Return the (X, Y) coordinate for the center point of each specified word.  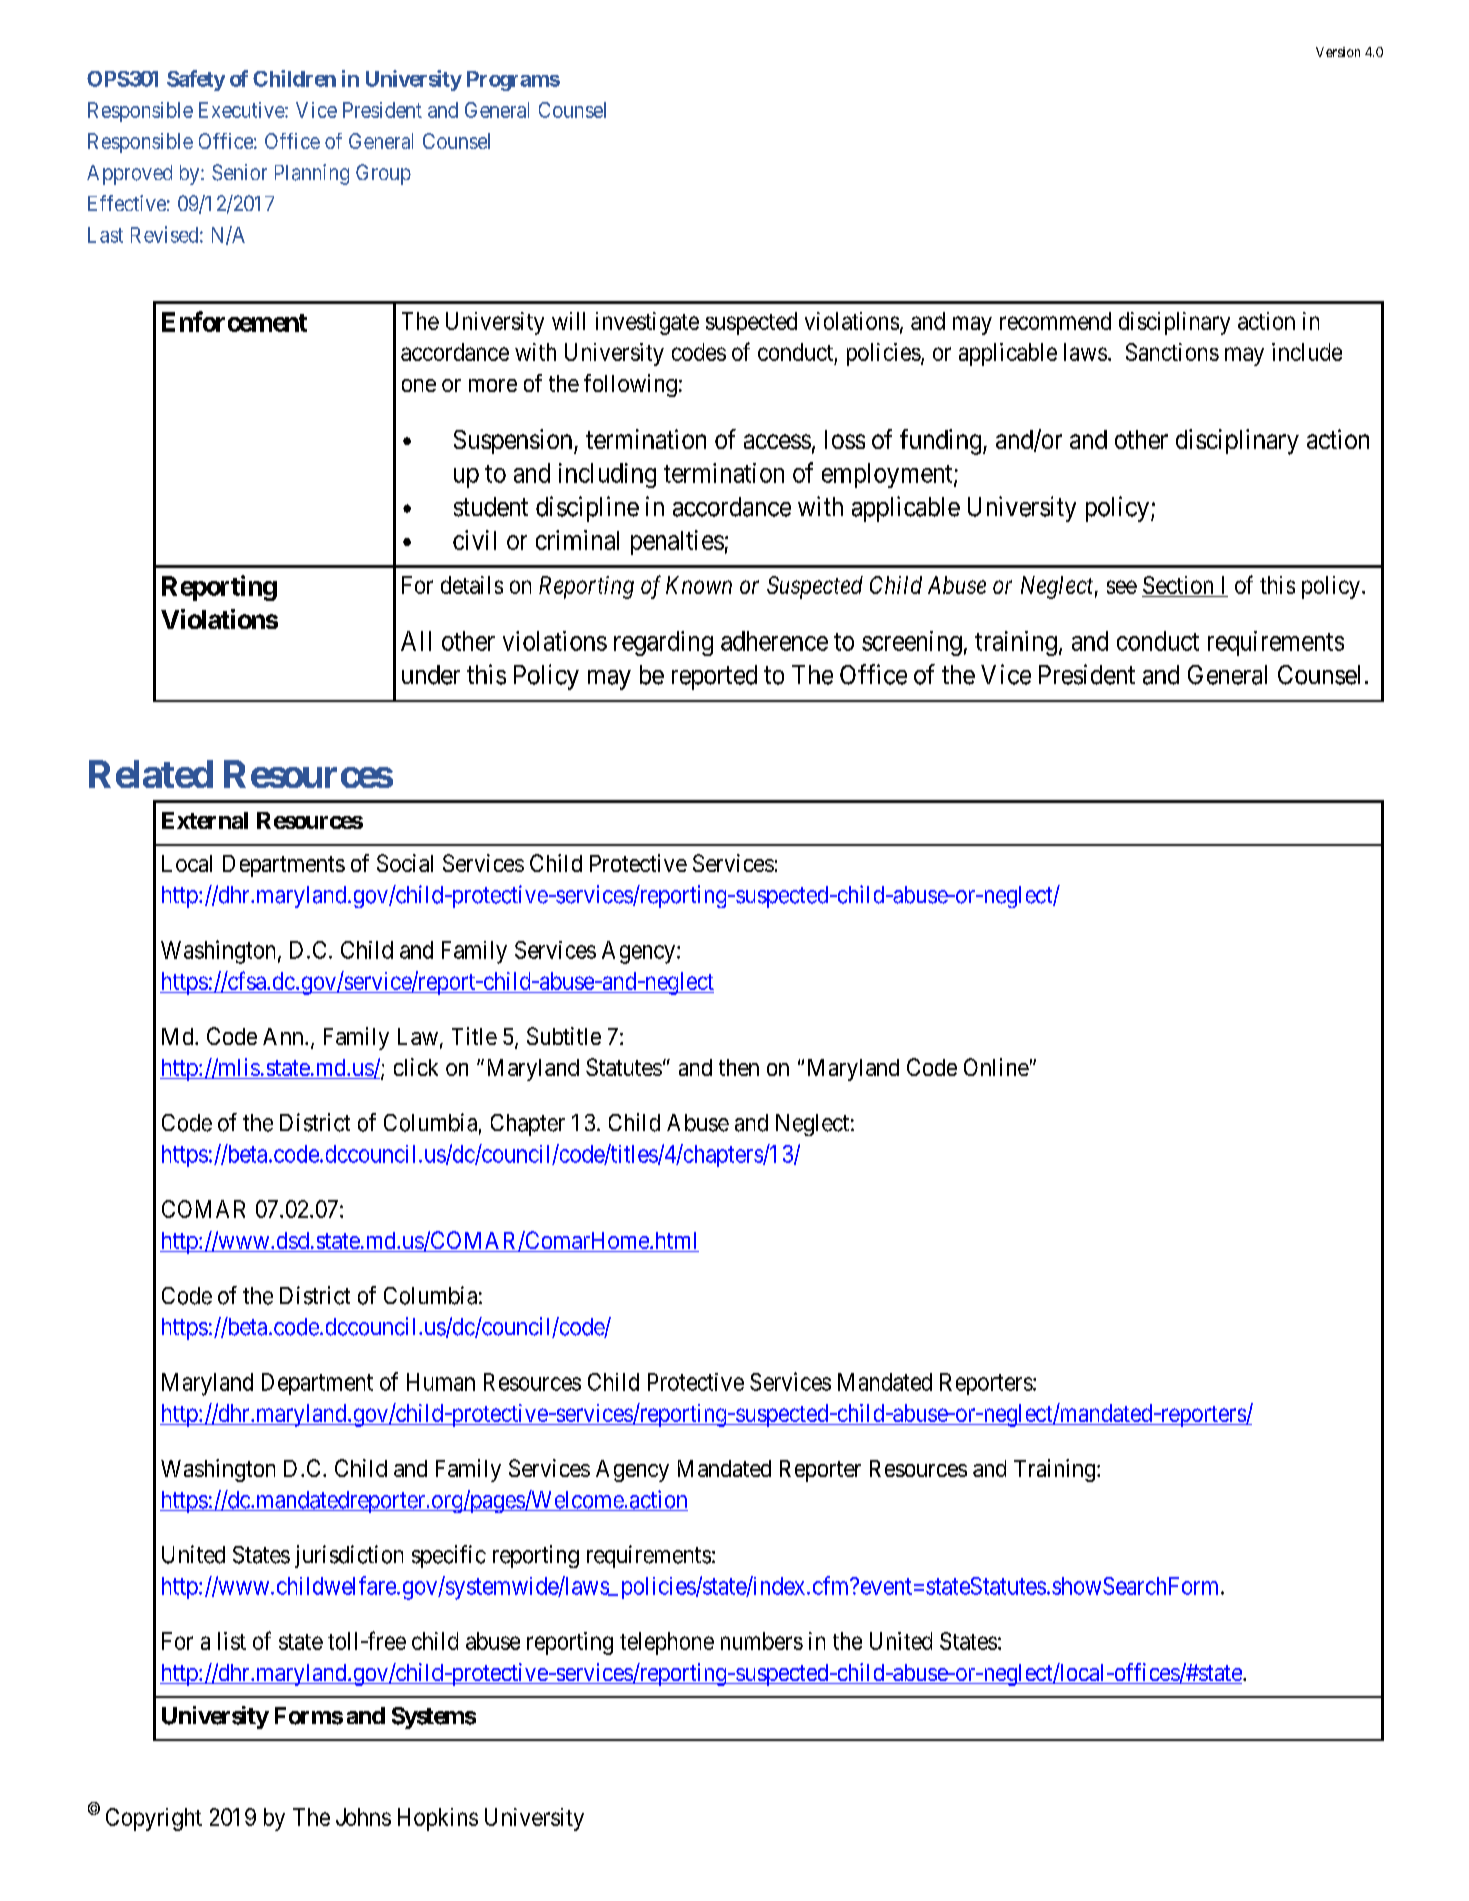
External (205, 820)
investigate (647, 323)
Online (996, 1067)
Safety (196, 80)
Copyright (154, 1819)
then (739, 1067)
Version (1338, 52)
